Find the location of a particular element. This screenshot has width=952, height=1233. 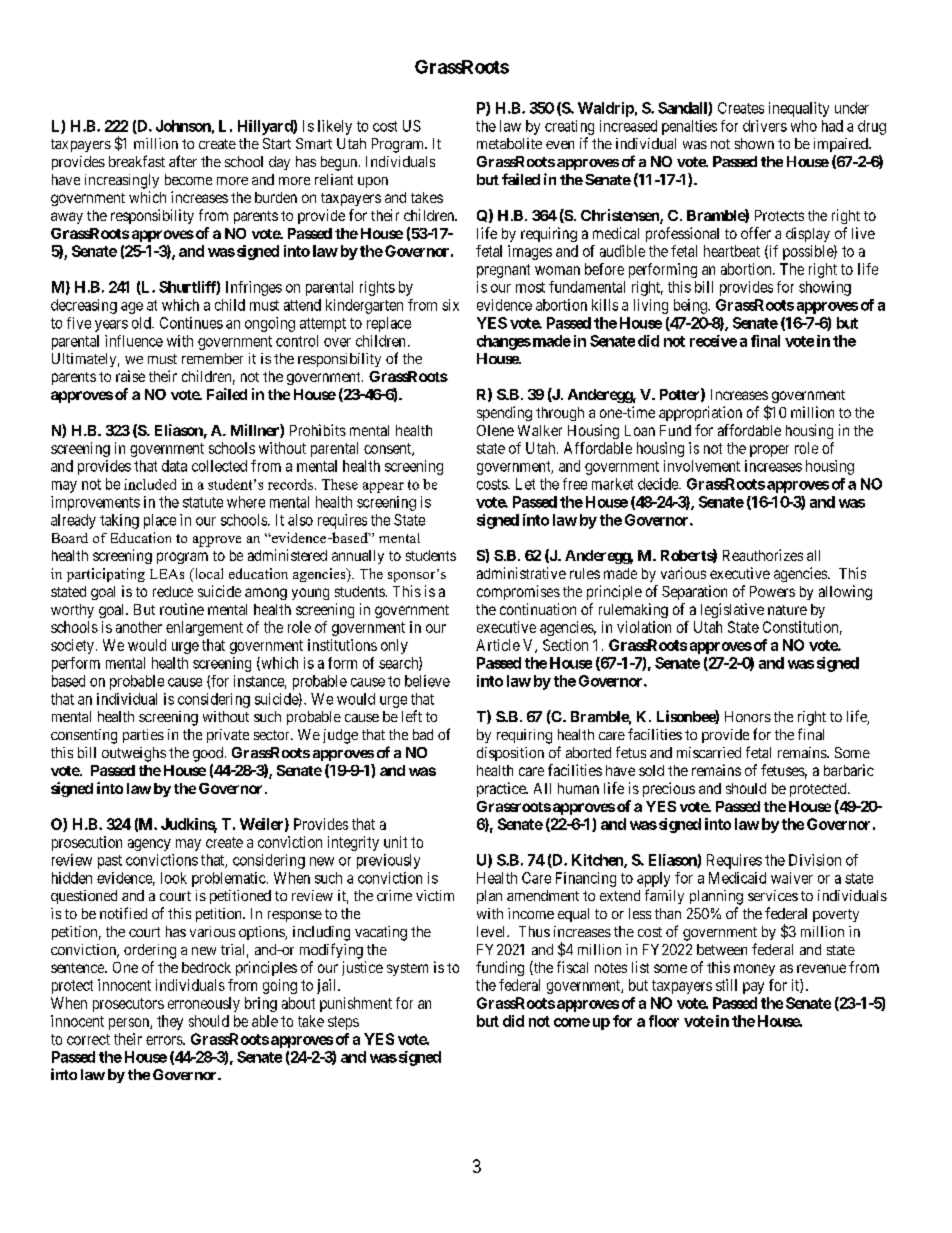

system is located at coordinates (407, 969).
